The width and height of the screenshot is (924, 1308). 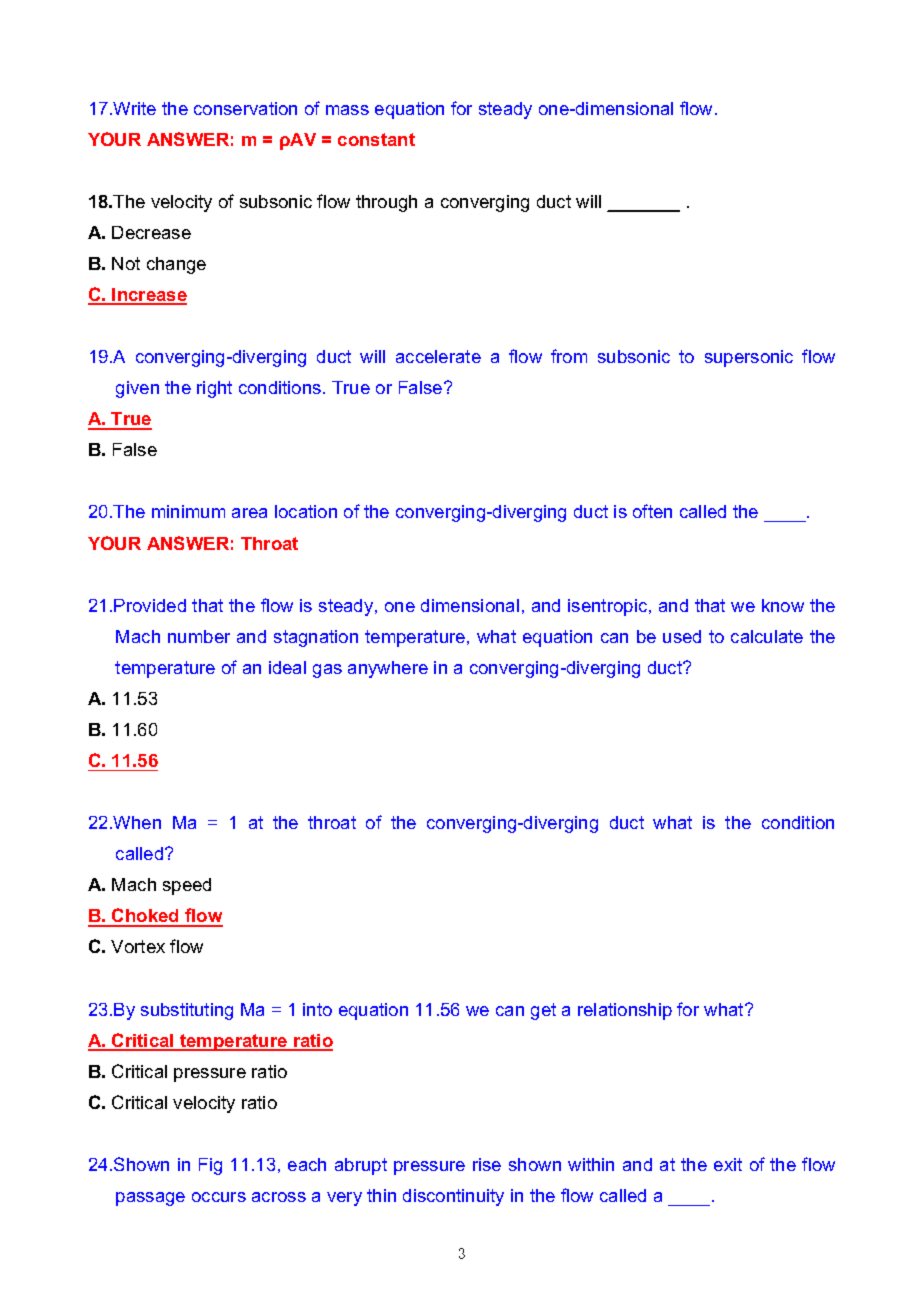 What do you see at coordinates (187, 886) in the screenshot?
I see `speed` at bounding box center [187, 886].
